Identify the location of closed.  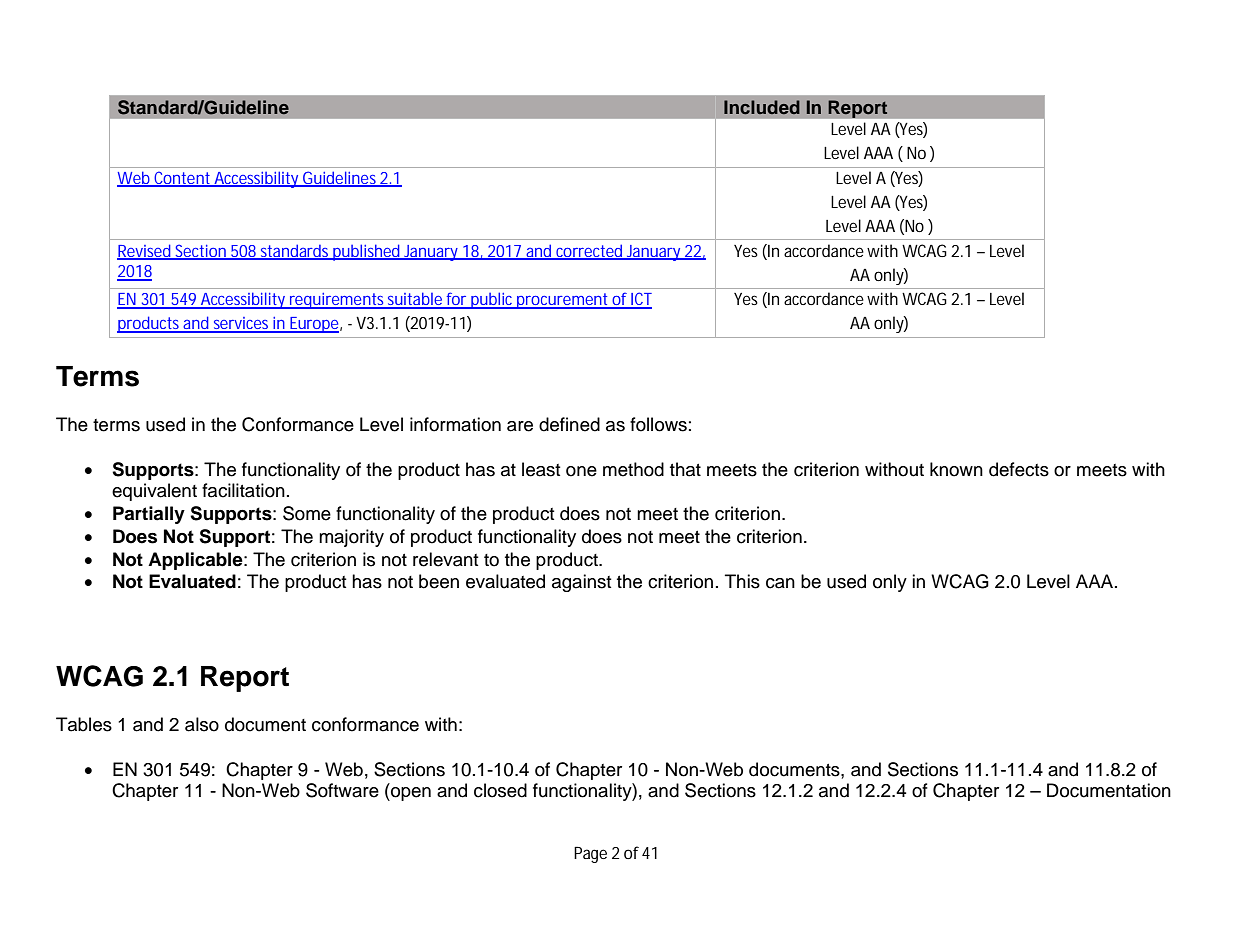
(500, 790).
